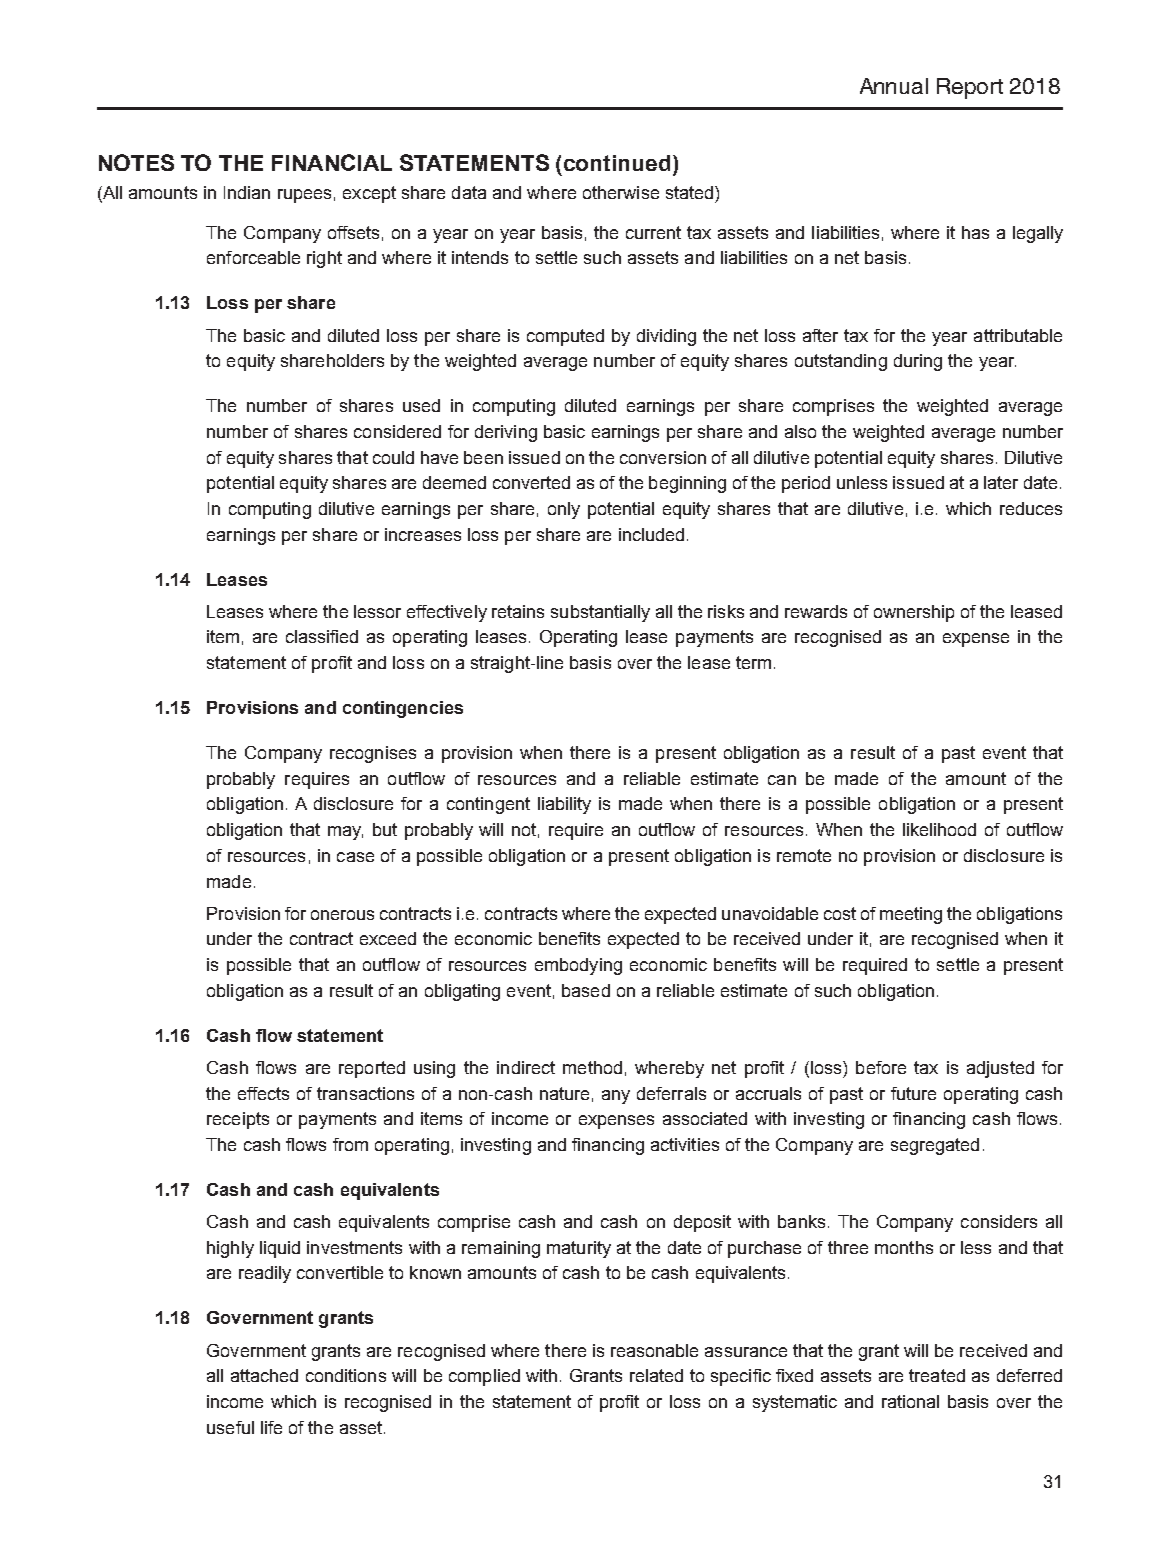  Describe the element at coordinates (264, 1375) in the page. I see `attached` at that location.
